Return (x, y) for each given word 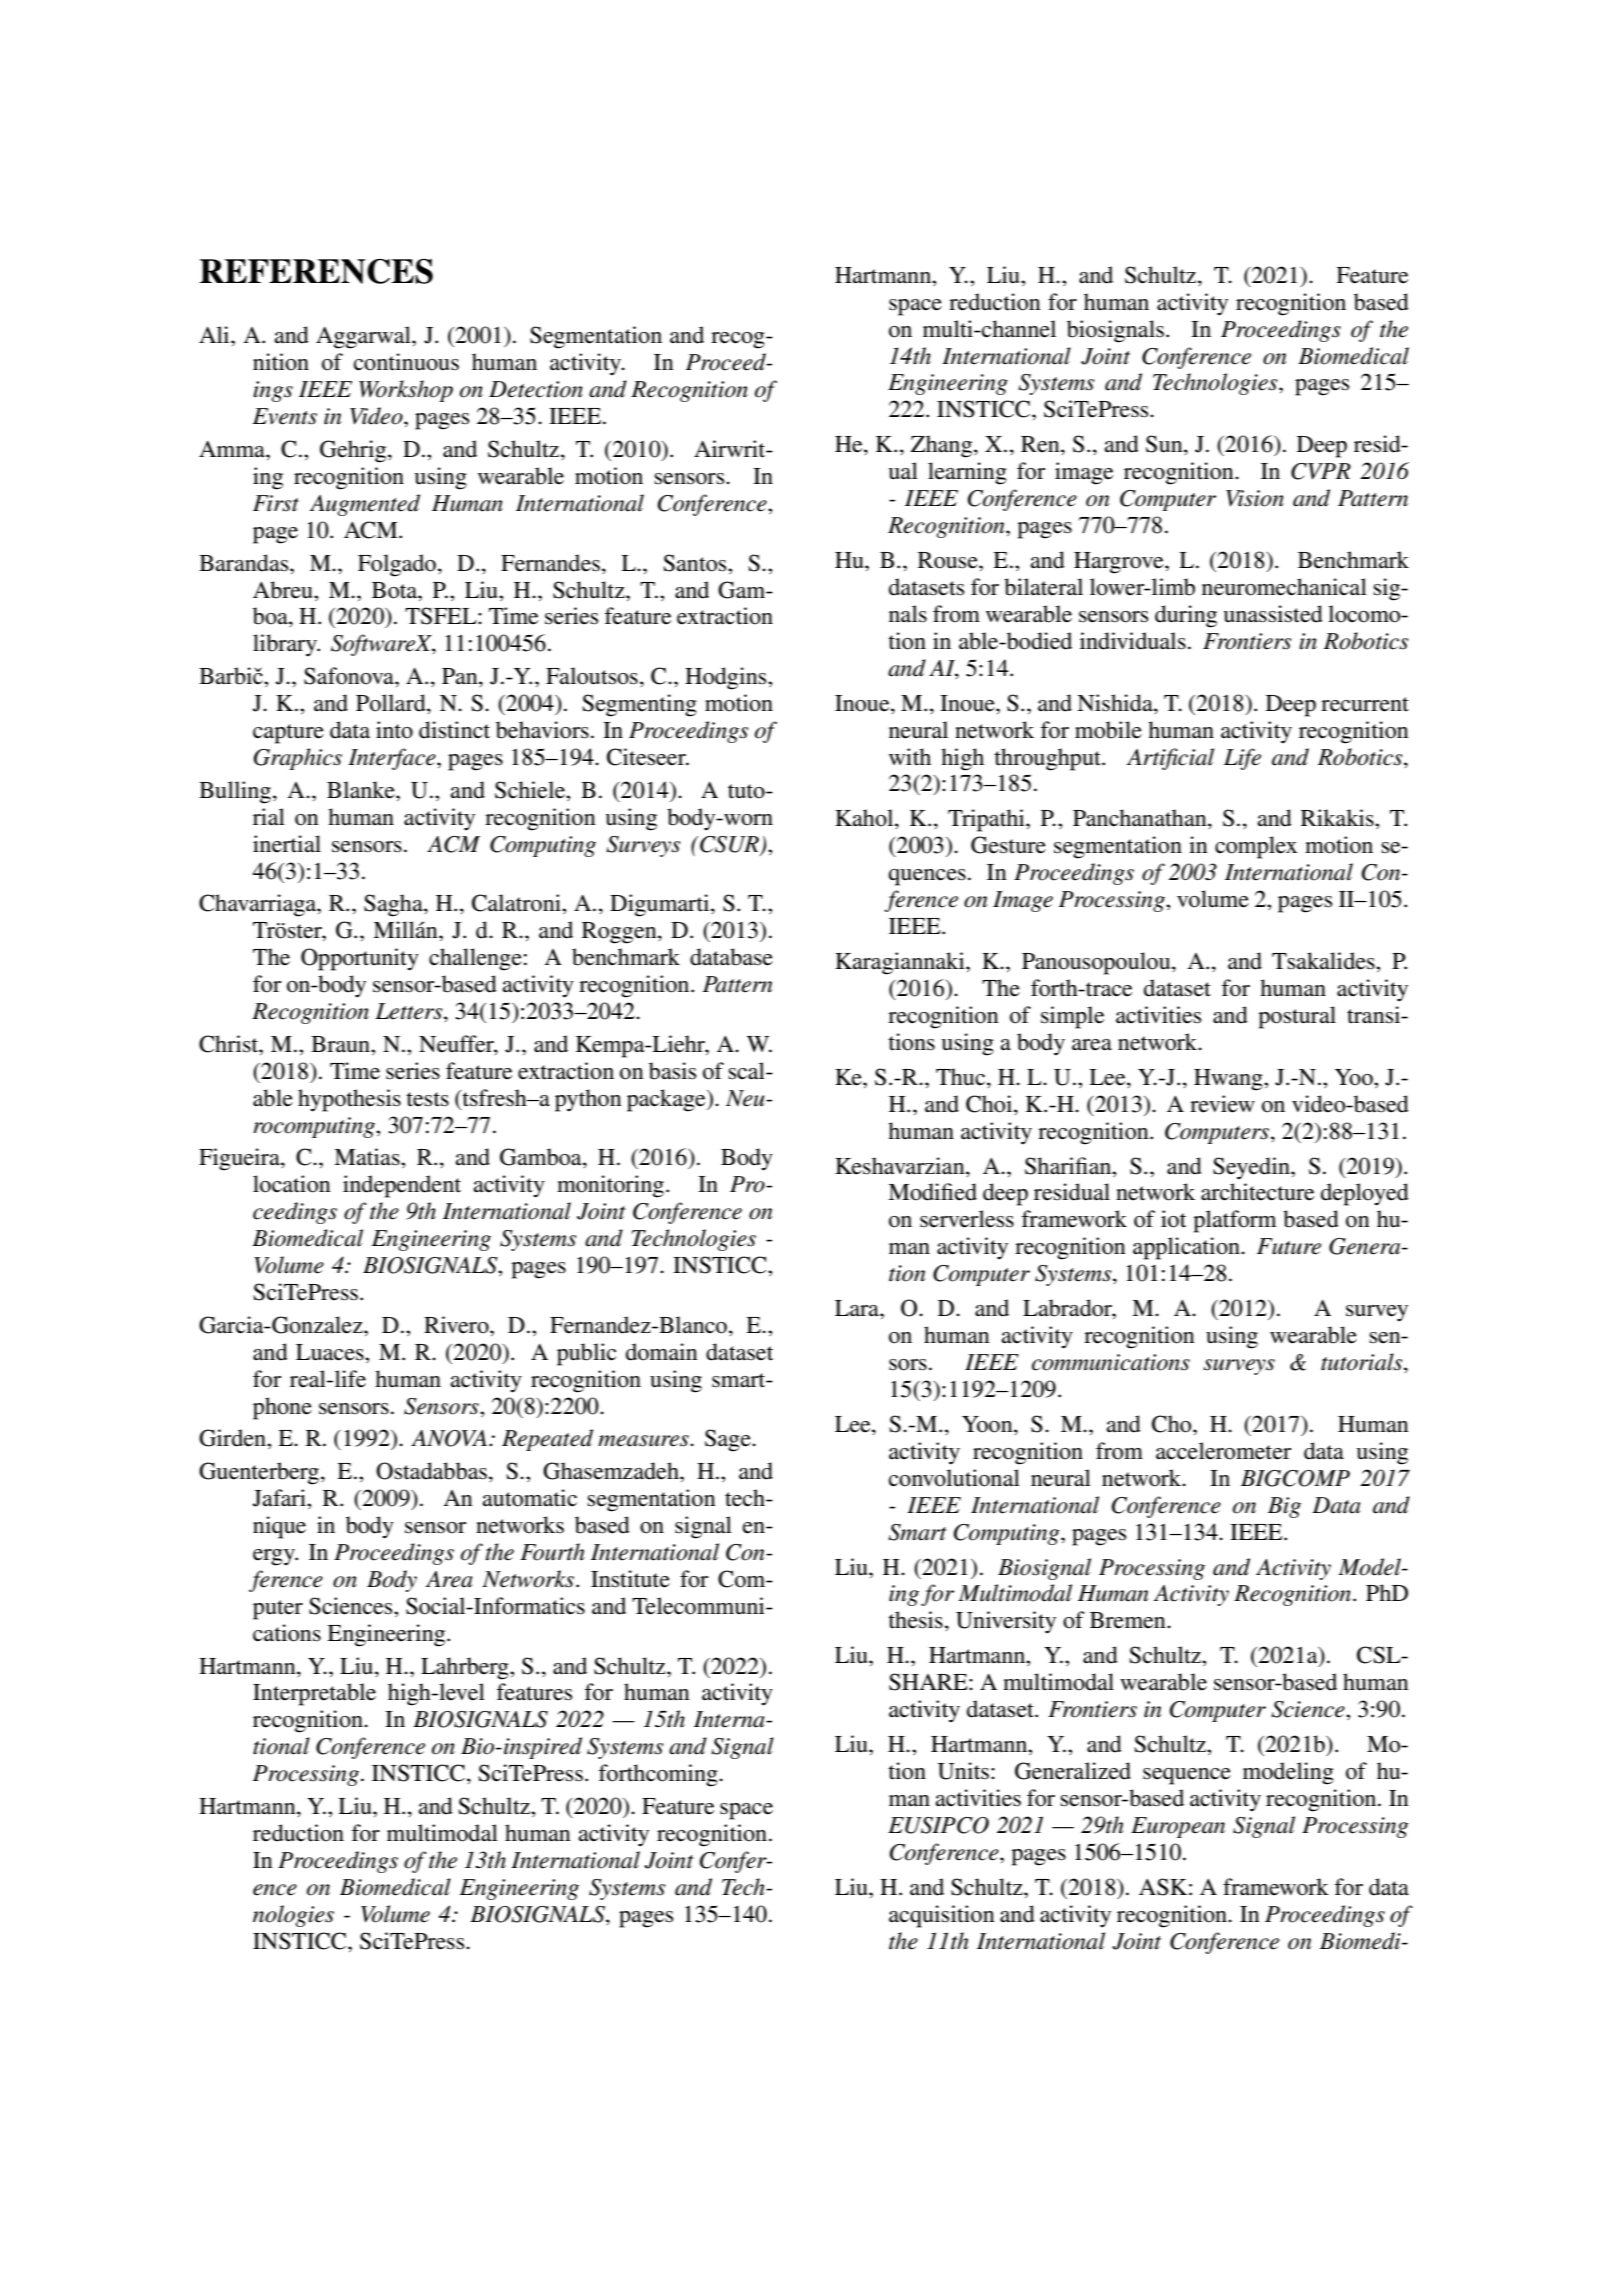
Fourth (552, 1552)
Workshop (406, 391)
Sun (1165, 445)
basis (672, 1071)
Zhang (943, 446)
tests (427, 1099)
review (1222, 1104)
